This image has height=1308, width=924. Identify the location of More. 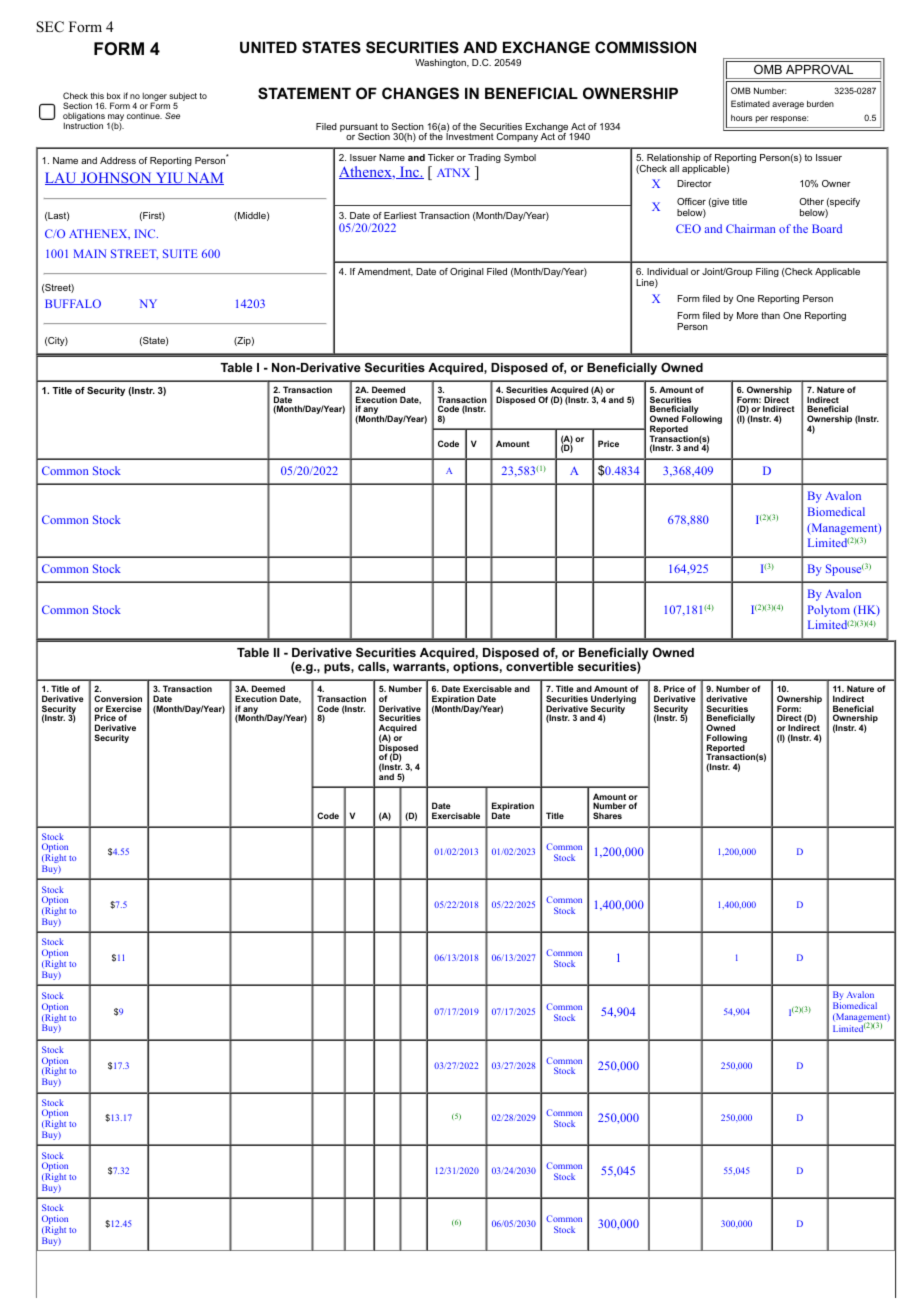
(747, 315).
